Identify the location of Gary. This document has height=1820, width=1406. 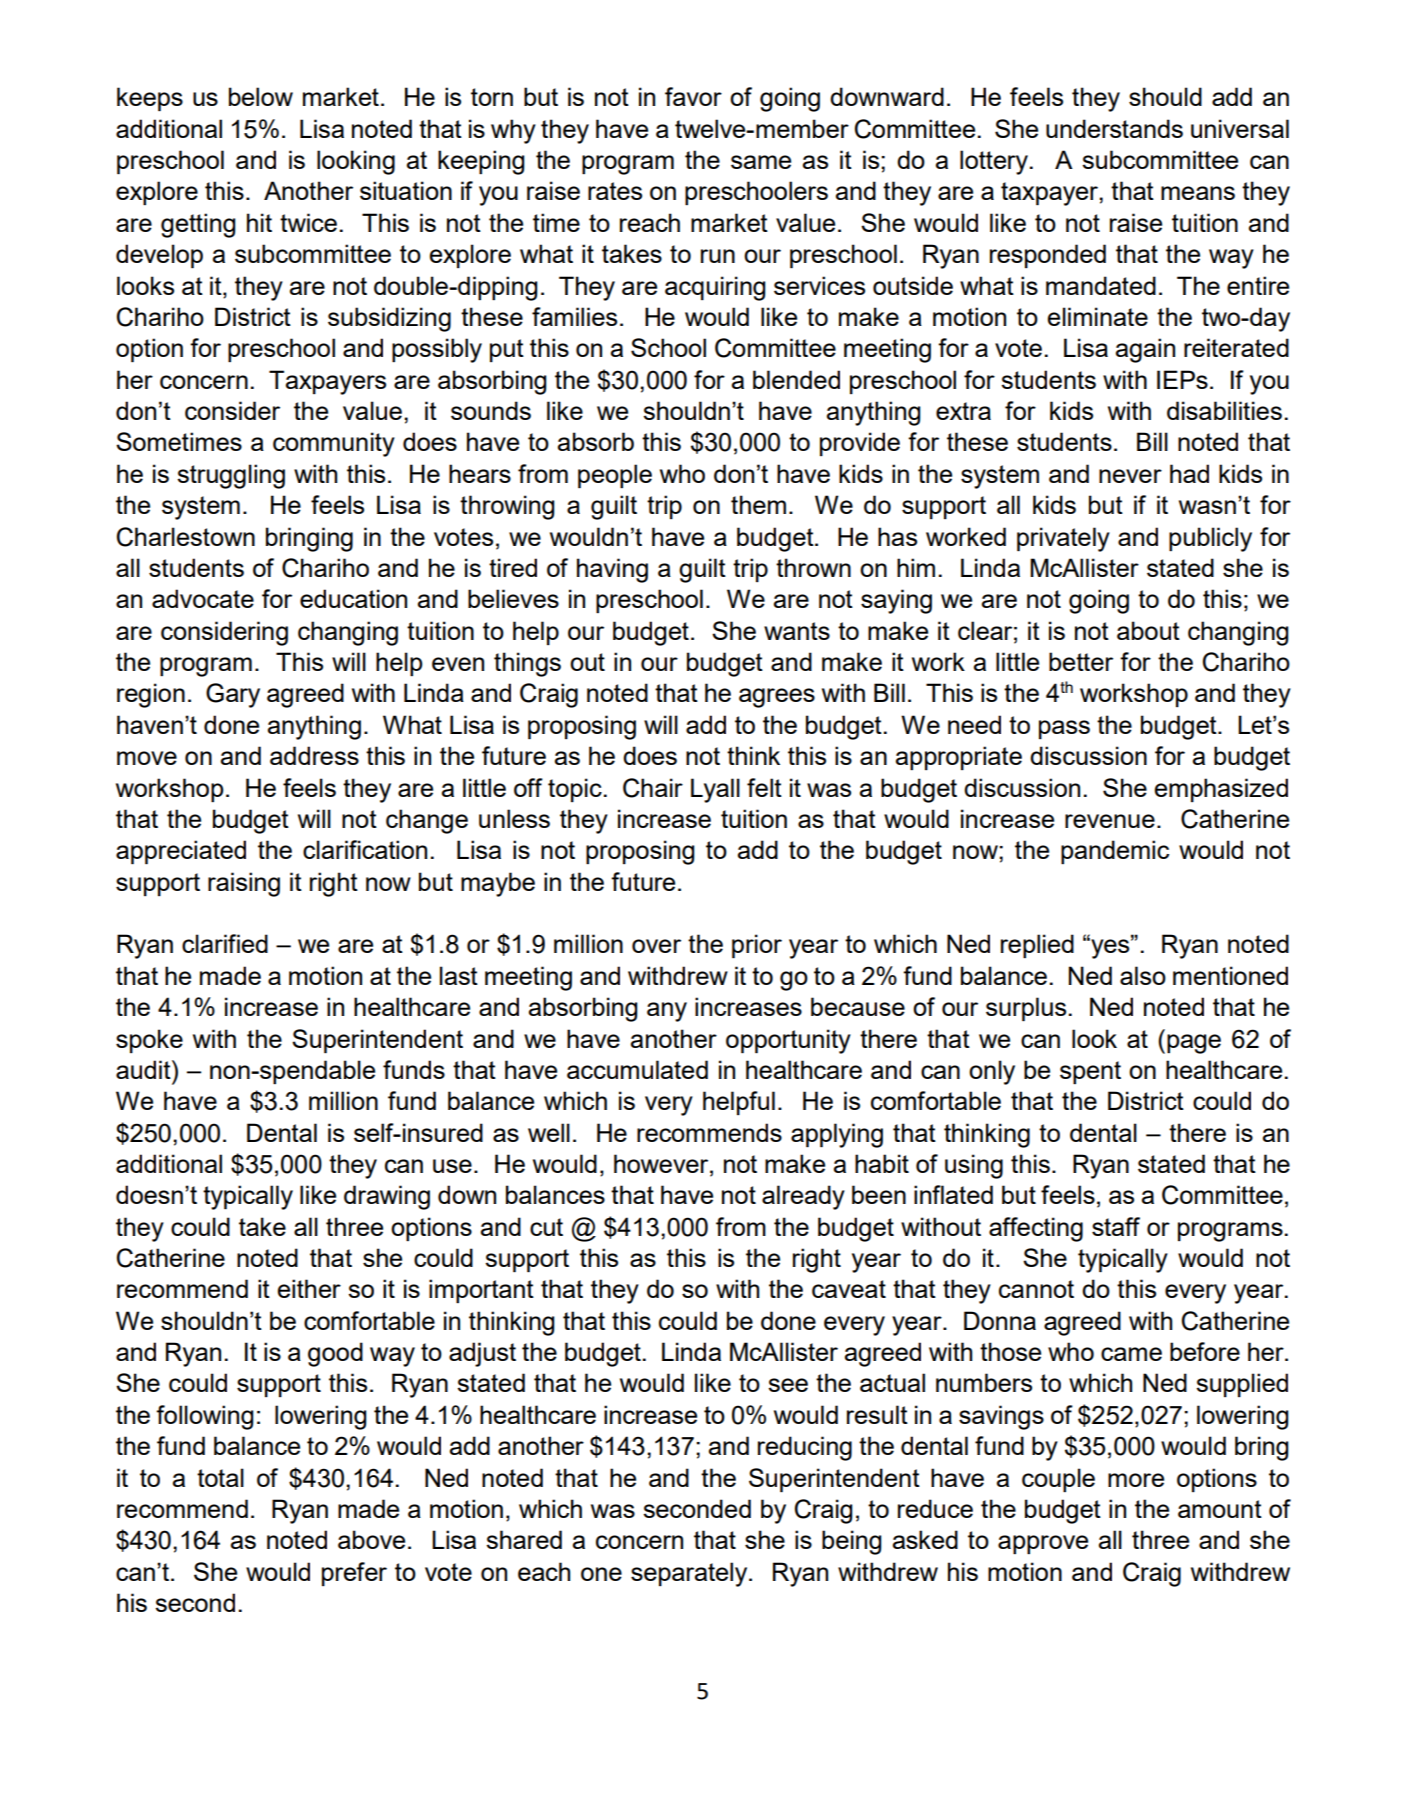
(233, 695).
